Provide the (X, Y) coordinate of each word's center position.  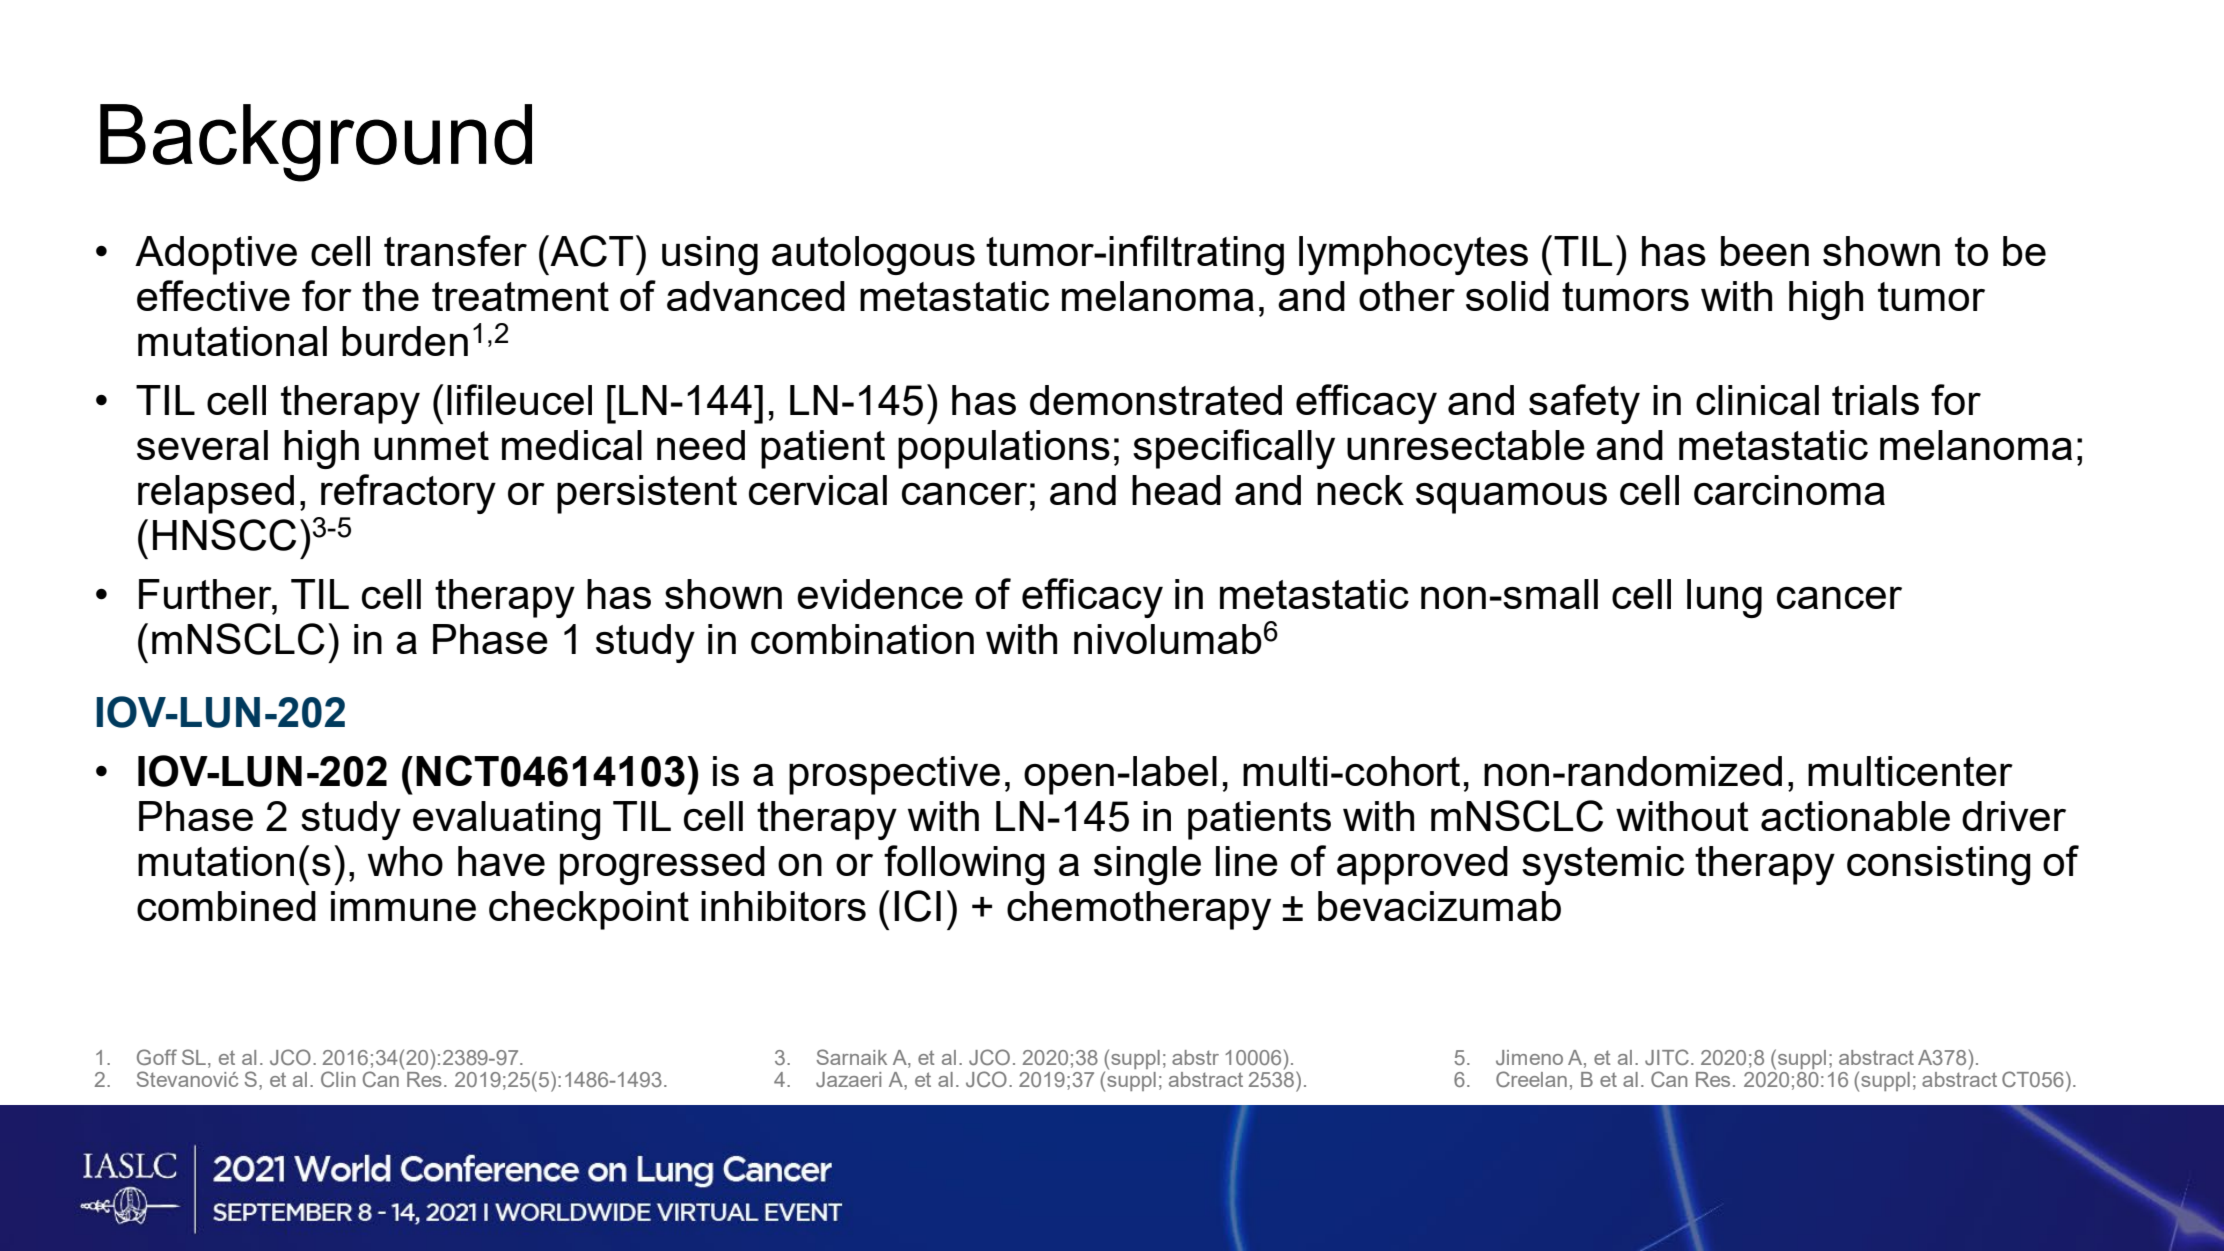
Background (316, 143)
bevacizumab (1439, 906)
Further (206, 594)
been (1765, 251)
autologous (873, 255)
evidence (880, 594)
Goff (157, 1057)
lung (1724, 598)
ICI (917, 906)
